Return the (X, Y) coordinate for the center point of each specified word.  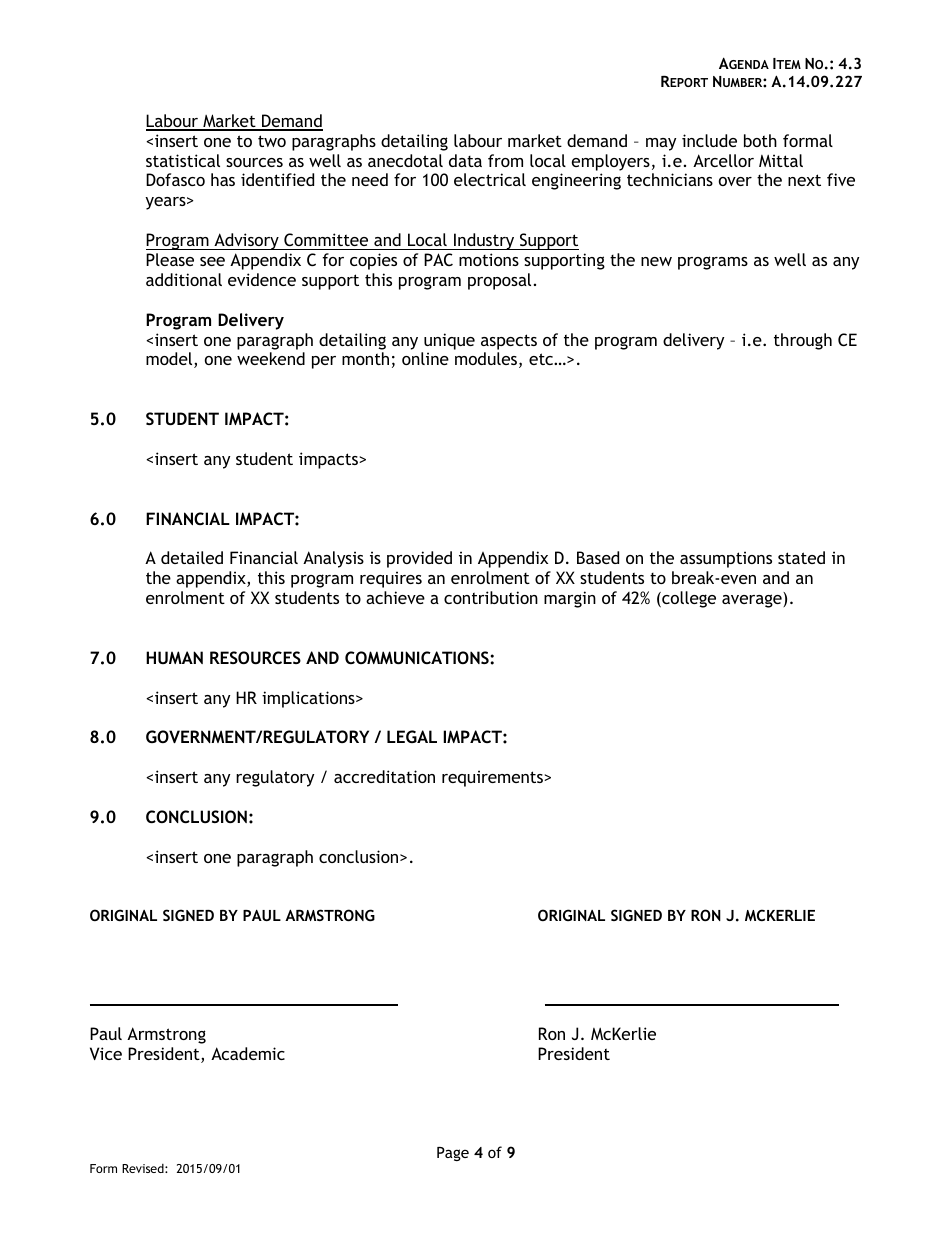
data (465, 160)
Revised (144, 1168)
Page (453, 1154)
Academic (248, 1053)
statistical (183, 160)
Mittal (781, 160)
